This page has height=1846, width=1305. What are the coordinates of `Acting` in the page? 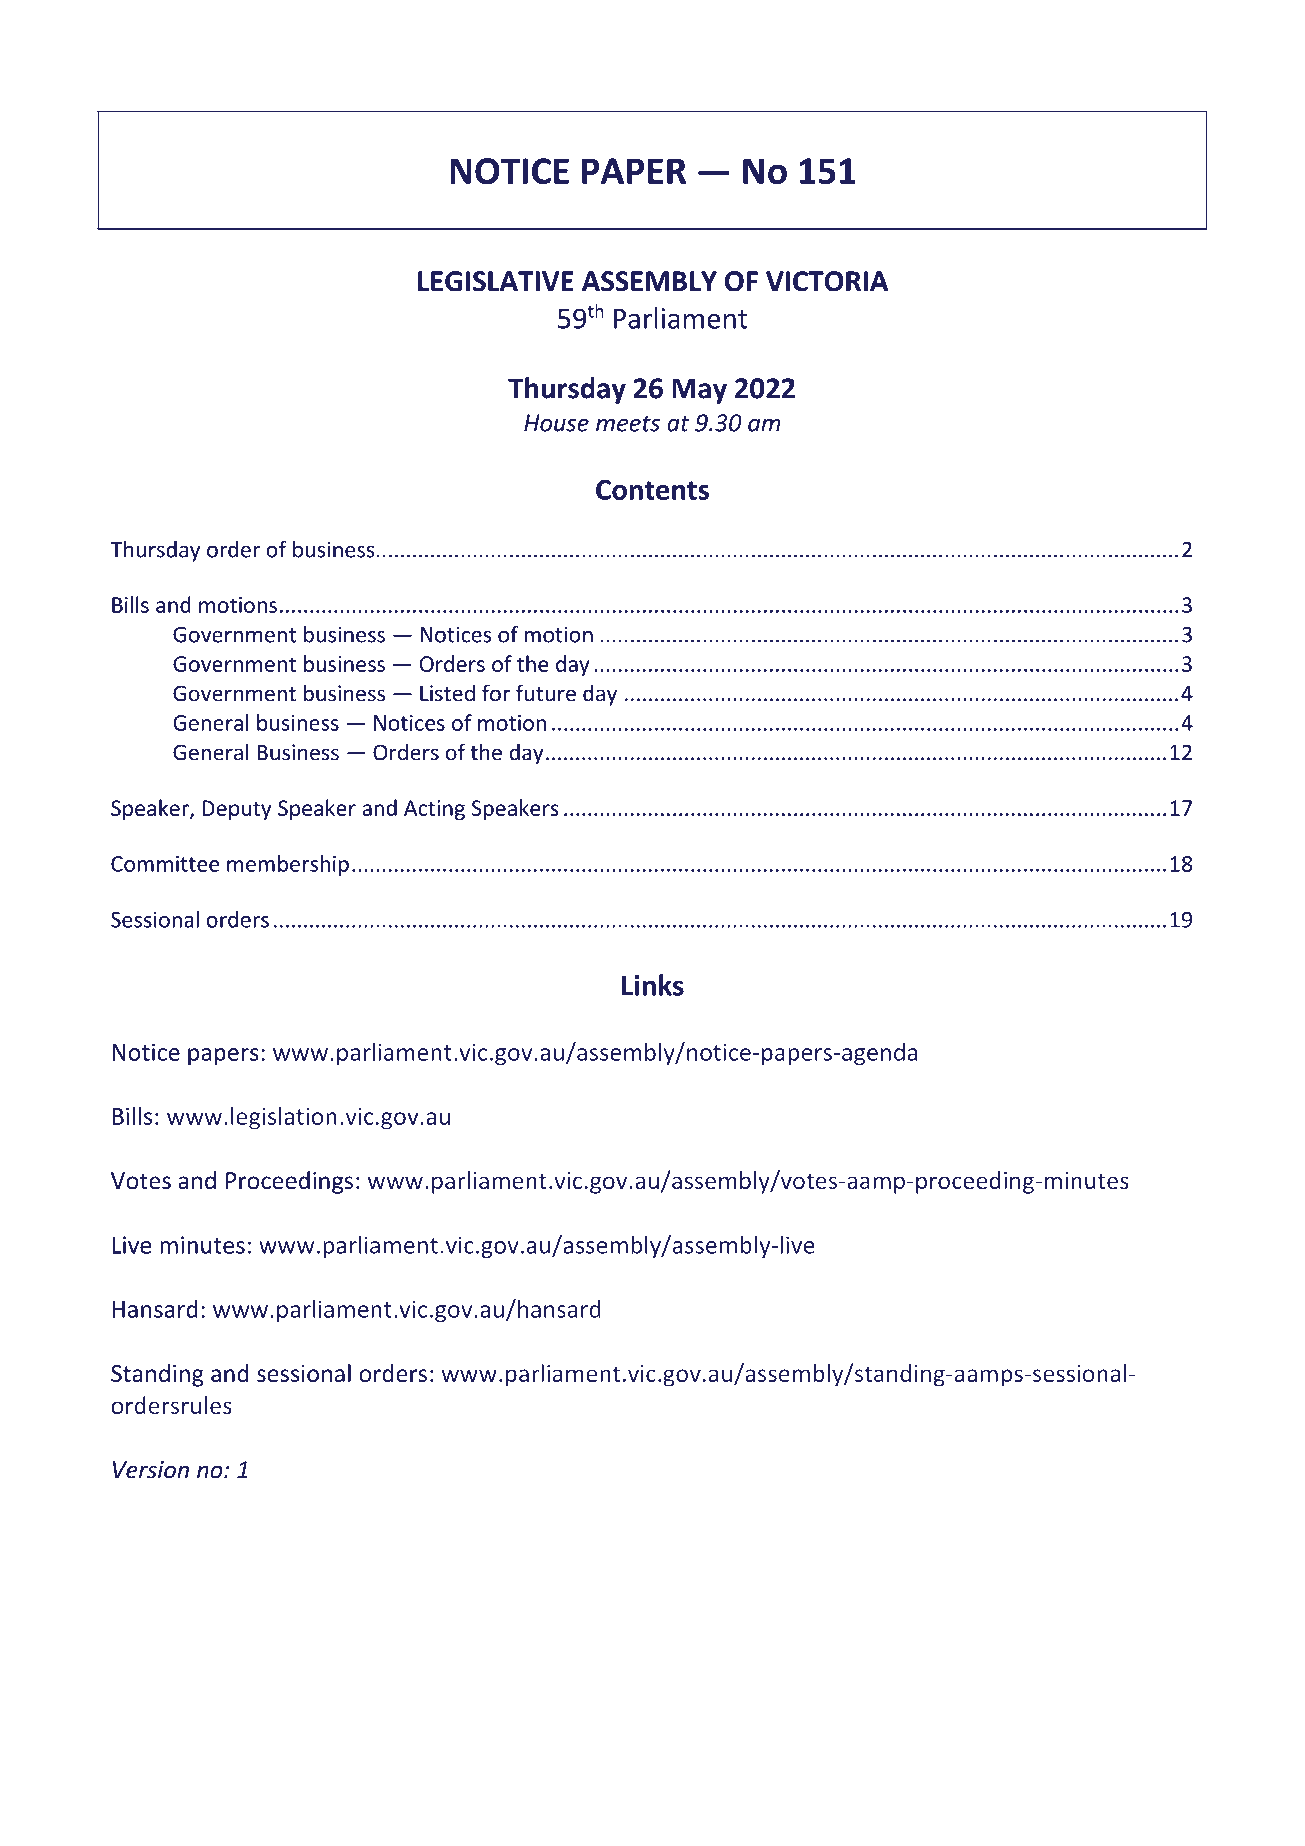 It's located at (434, 810).
